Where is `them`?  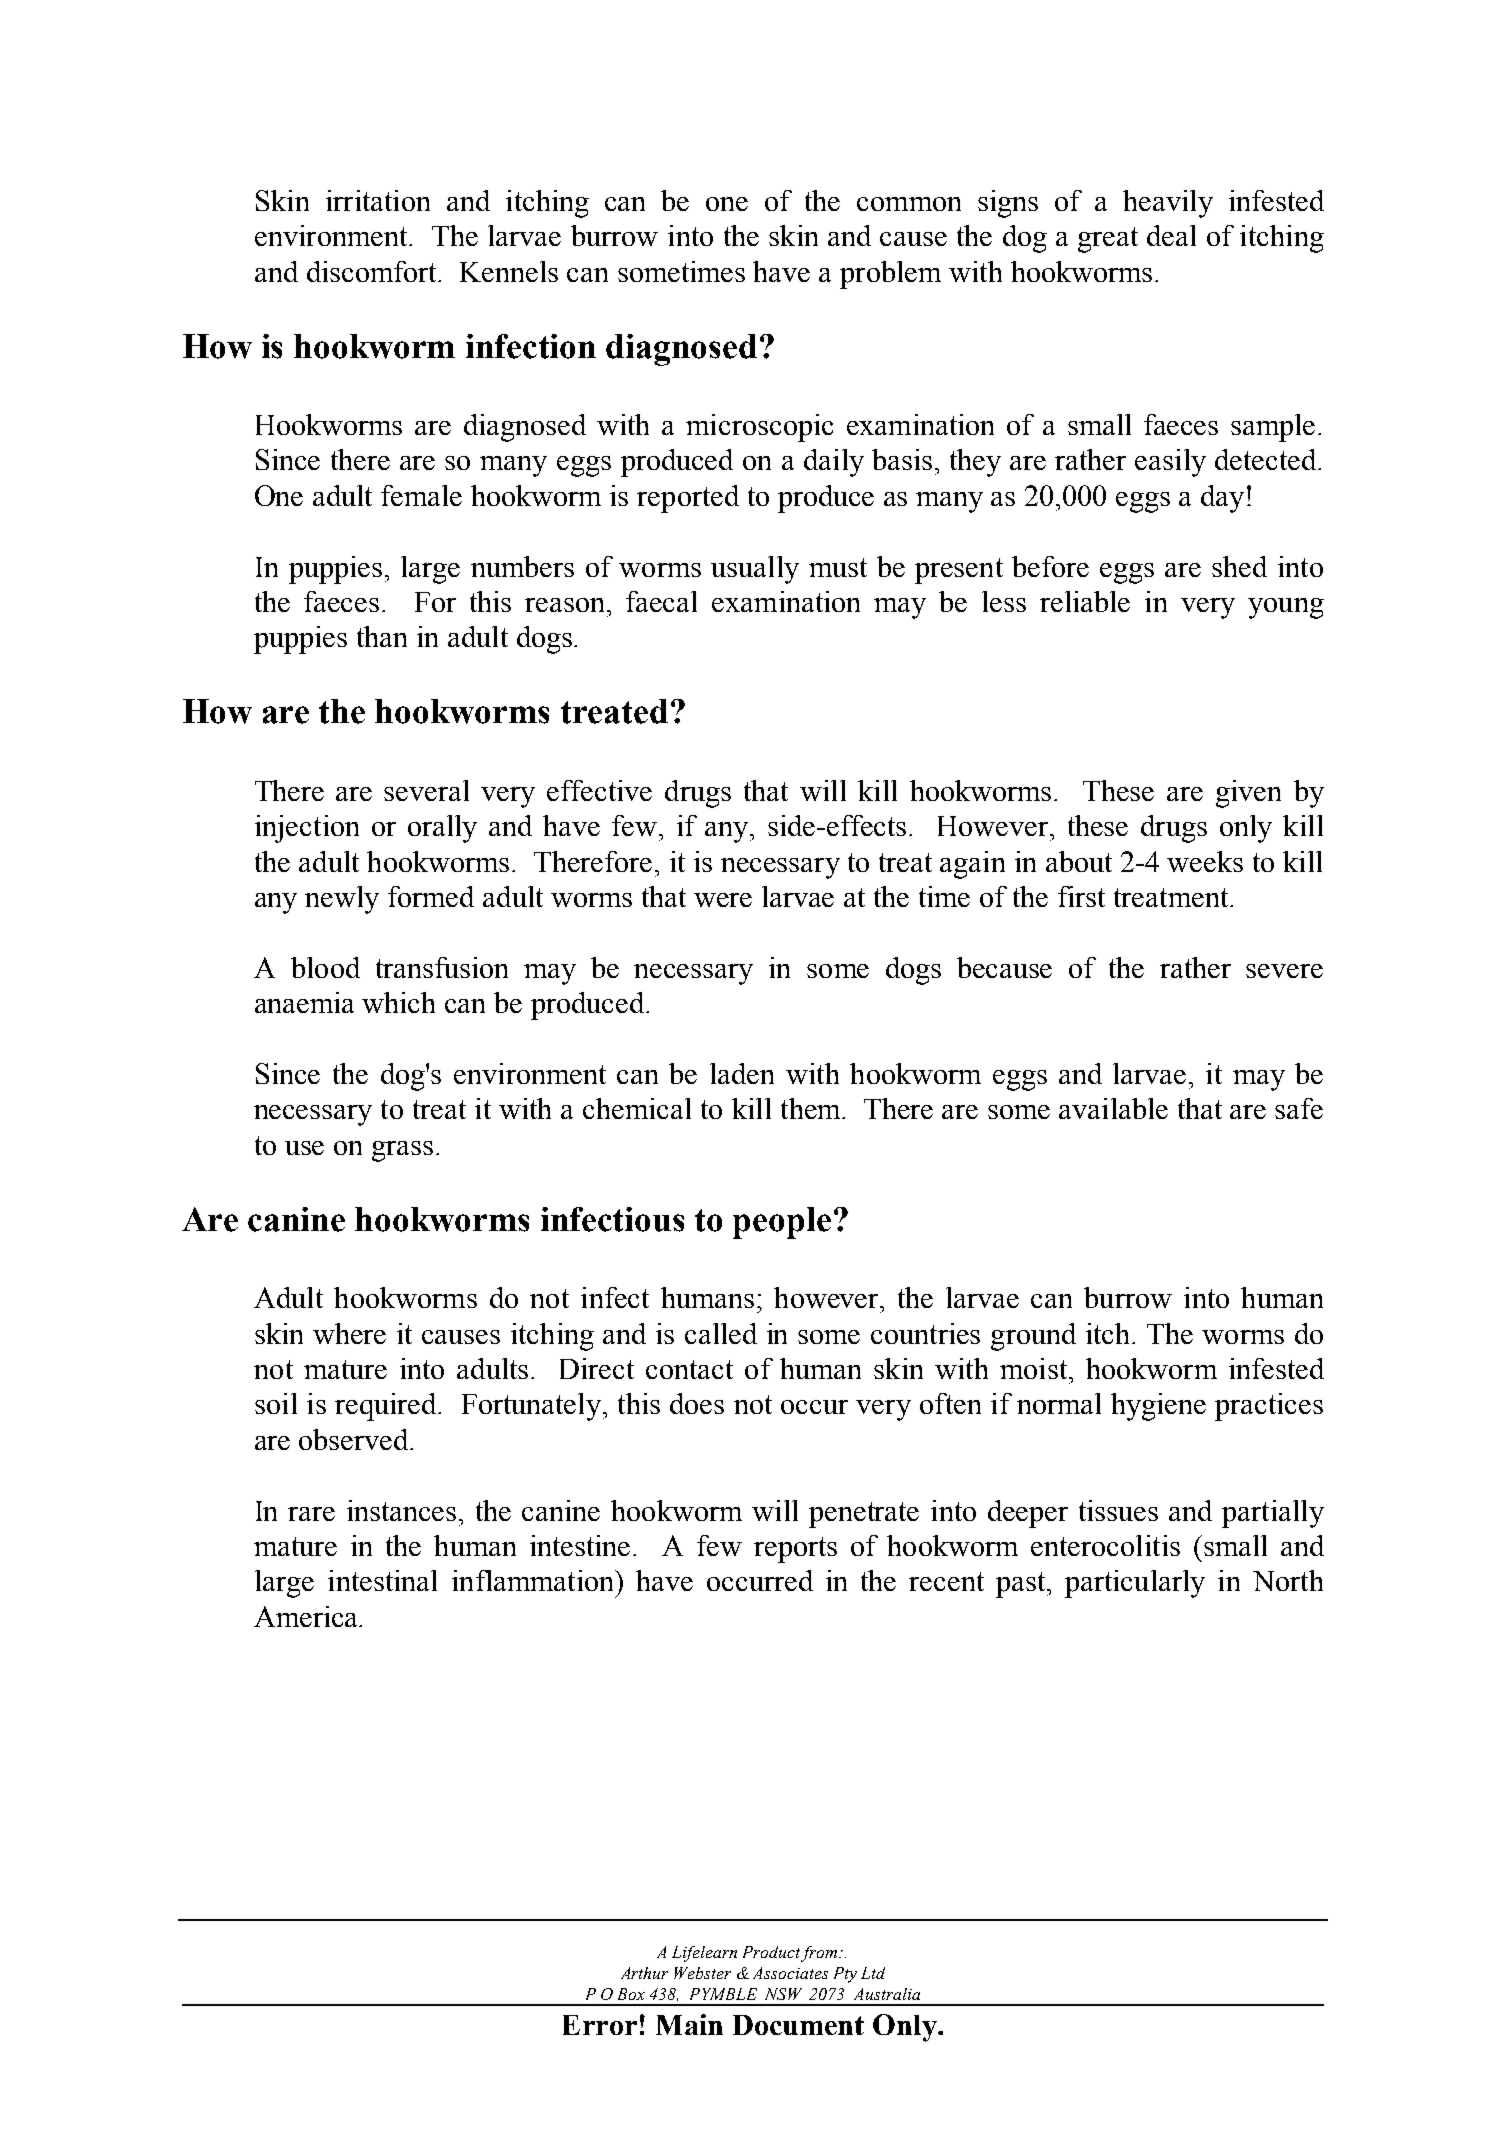
them is located at coordinates (812, 1108).
